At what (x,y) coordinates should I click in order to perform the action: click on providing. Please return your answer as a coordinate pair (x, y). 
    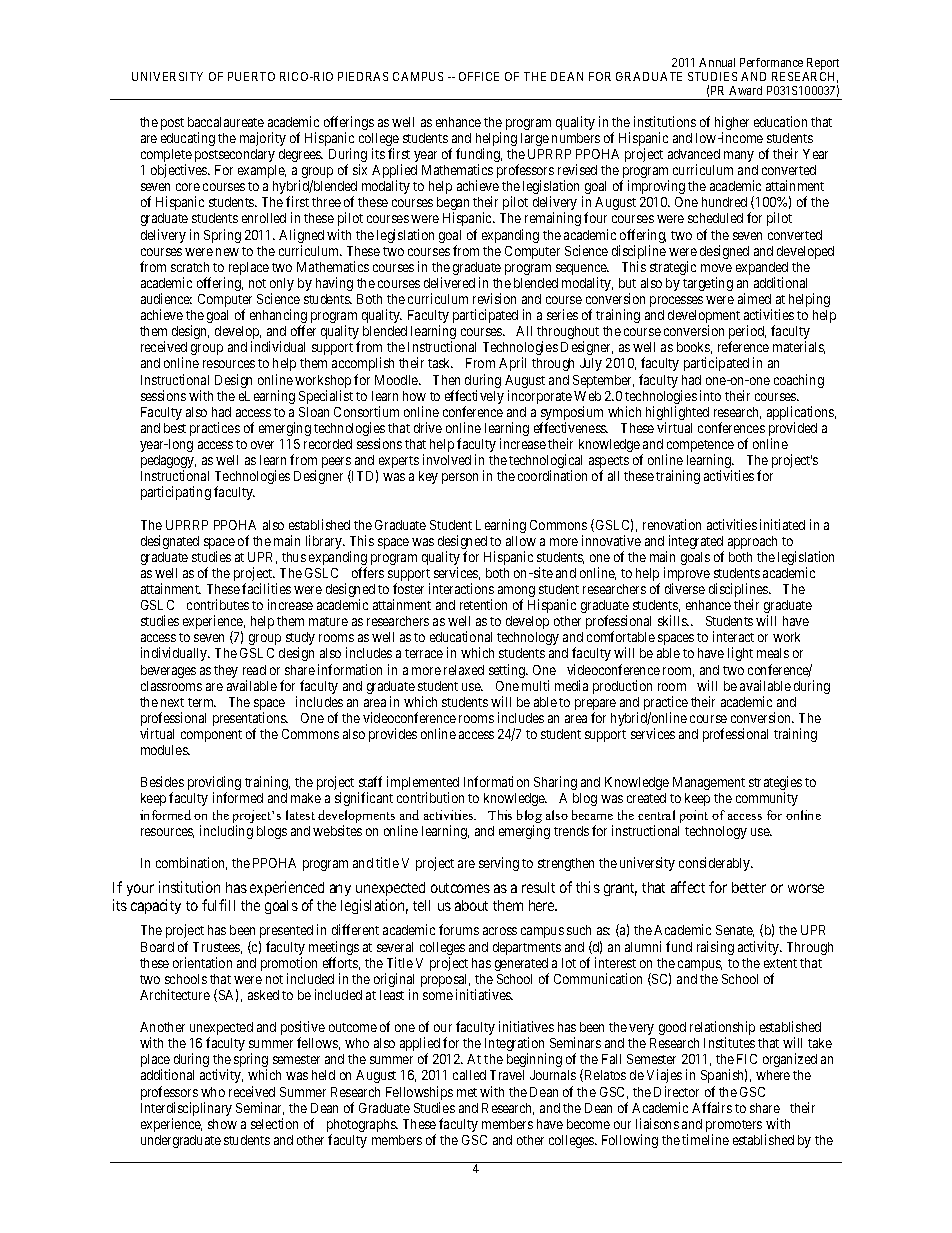
    Looking at the image, I should click on (214, 784).
